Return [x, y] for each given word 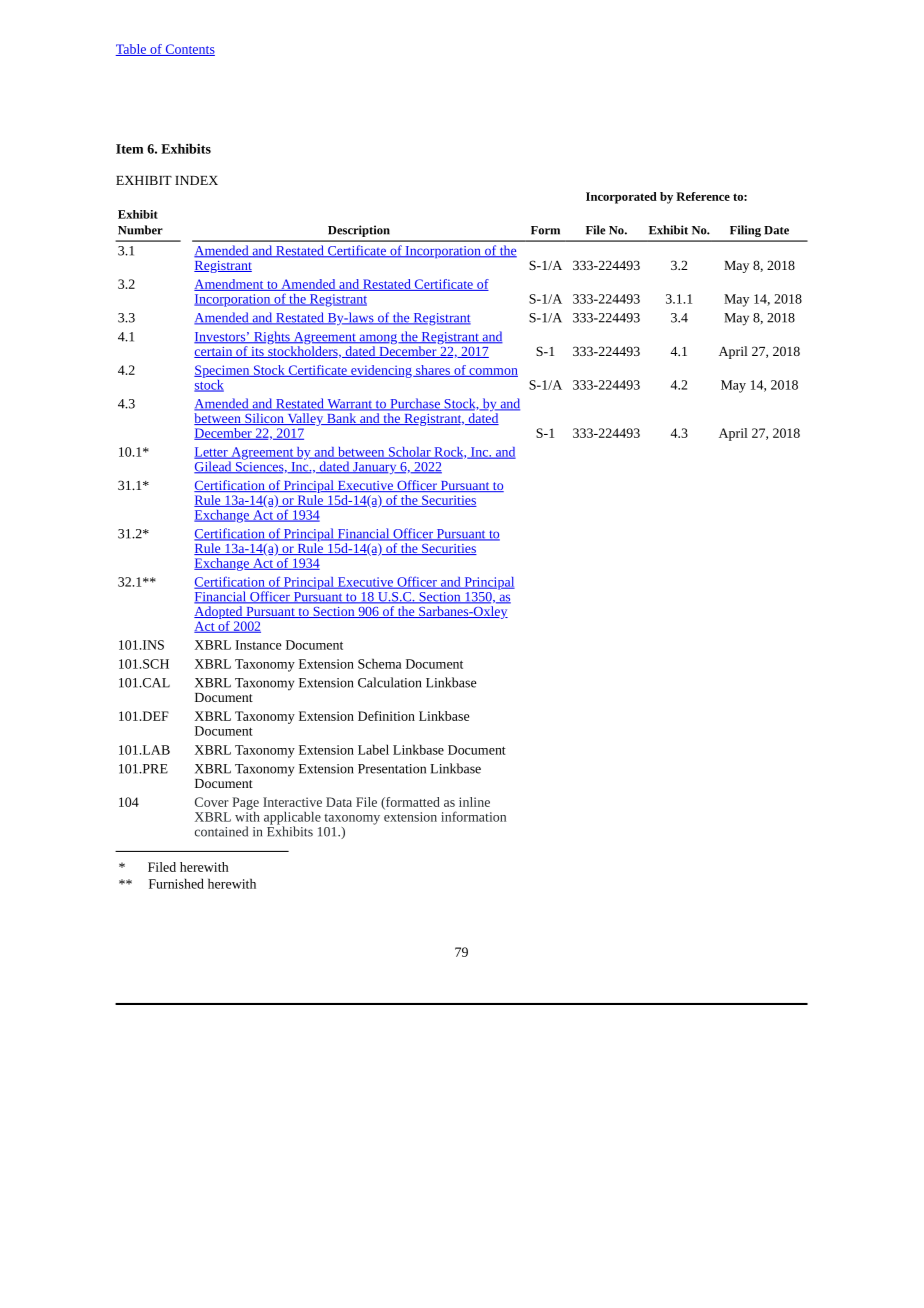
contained [221, 831]
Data [339, 802]
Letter [212, 453]
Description [359, 231]
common [492, 372]
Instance [258, 645]
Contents [189, 50]
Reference [703, 196]
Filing [745, 231]
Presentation [392, 769]
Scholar [409, 453]
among [378, 340]
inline [474, 802]
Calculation [390, 682]
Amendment [230, 285]
